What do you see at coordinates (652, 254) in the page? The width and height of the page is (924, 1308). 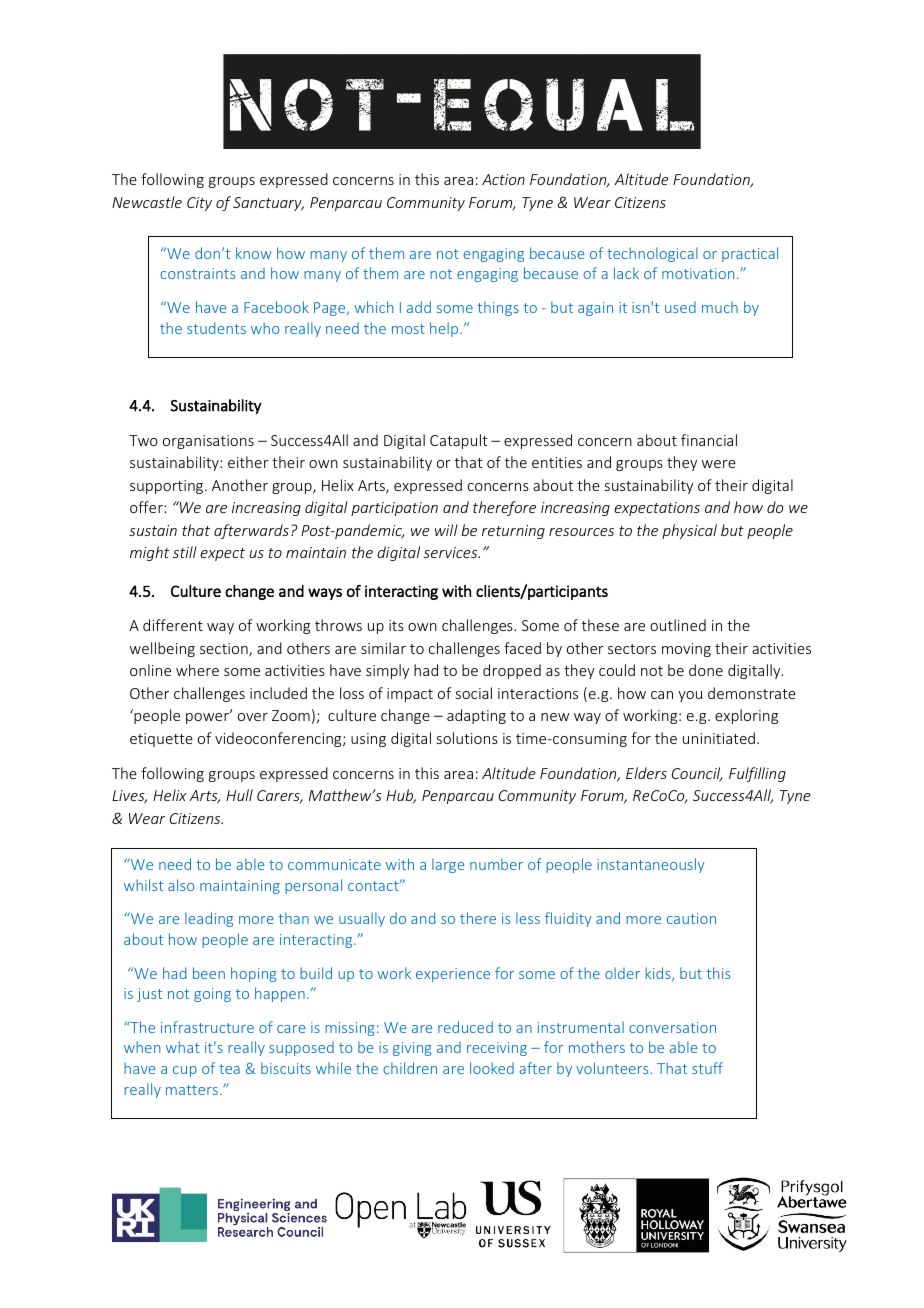 I see `technological` at bounding box center [652, 254].
